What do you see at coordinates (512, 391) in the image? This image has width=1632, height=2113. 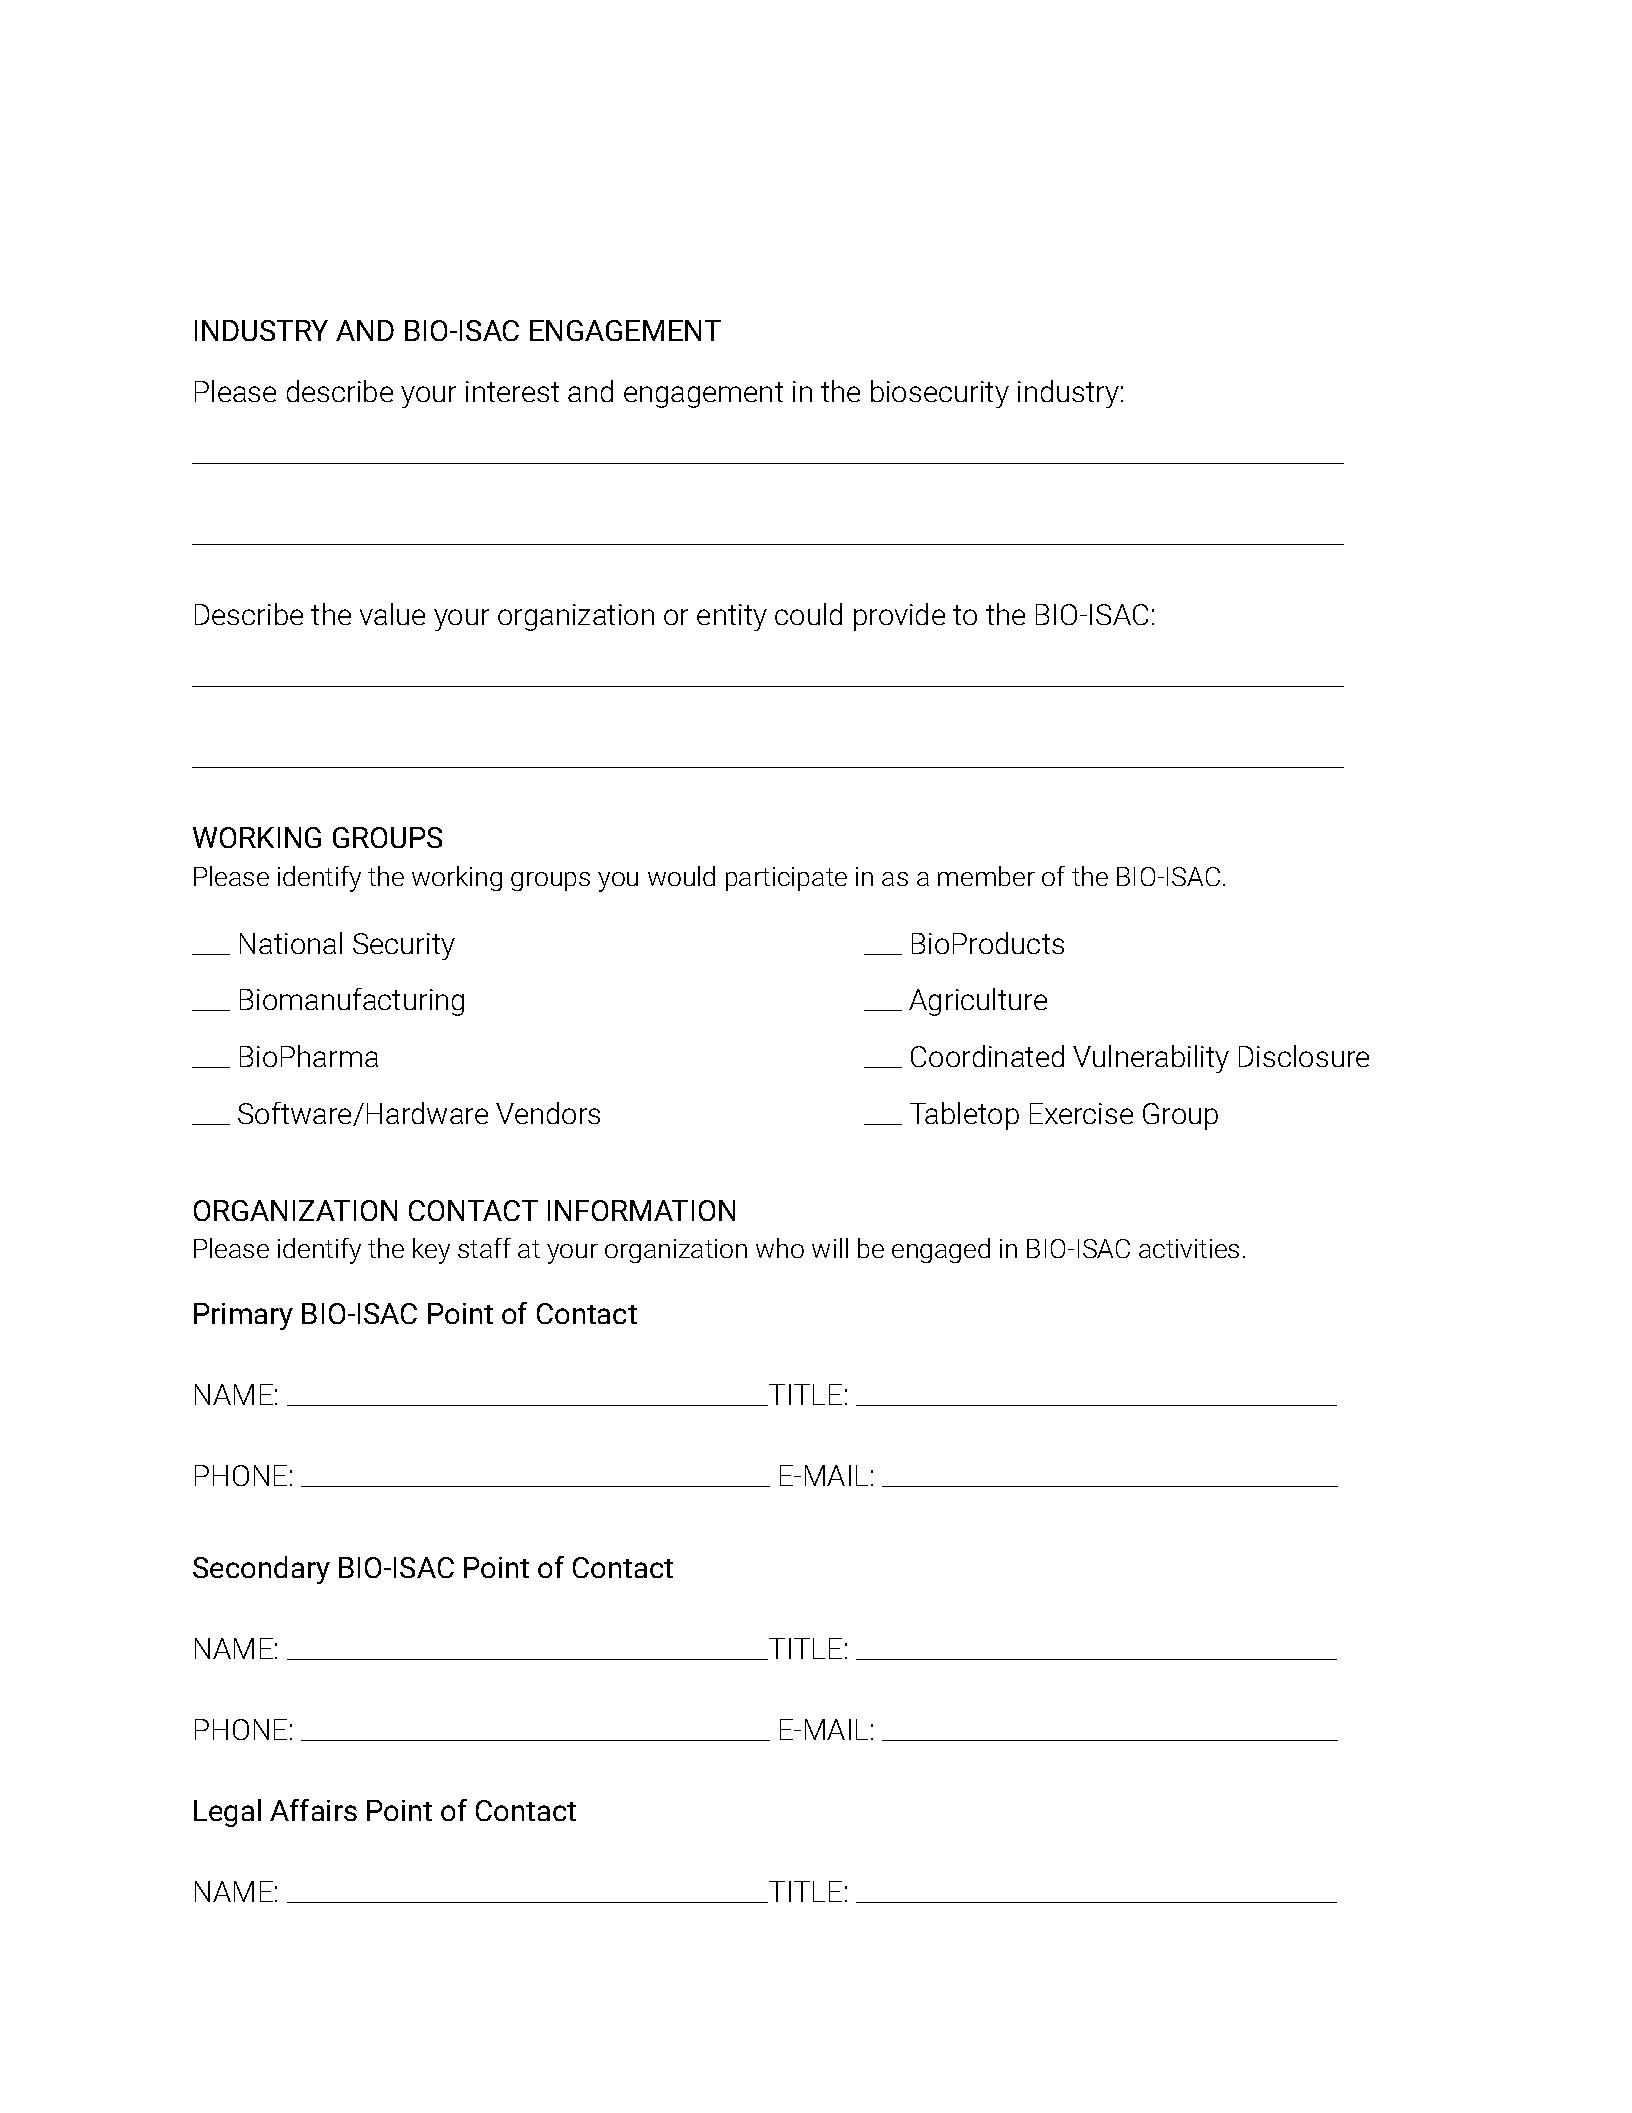 I see `interest` at bounding box center [512, 391].
